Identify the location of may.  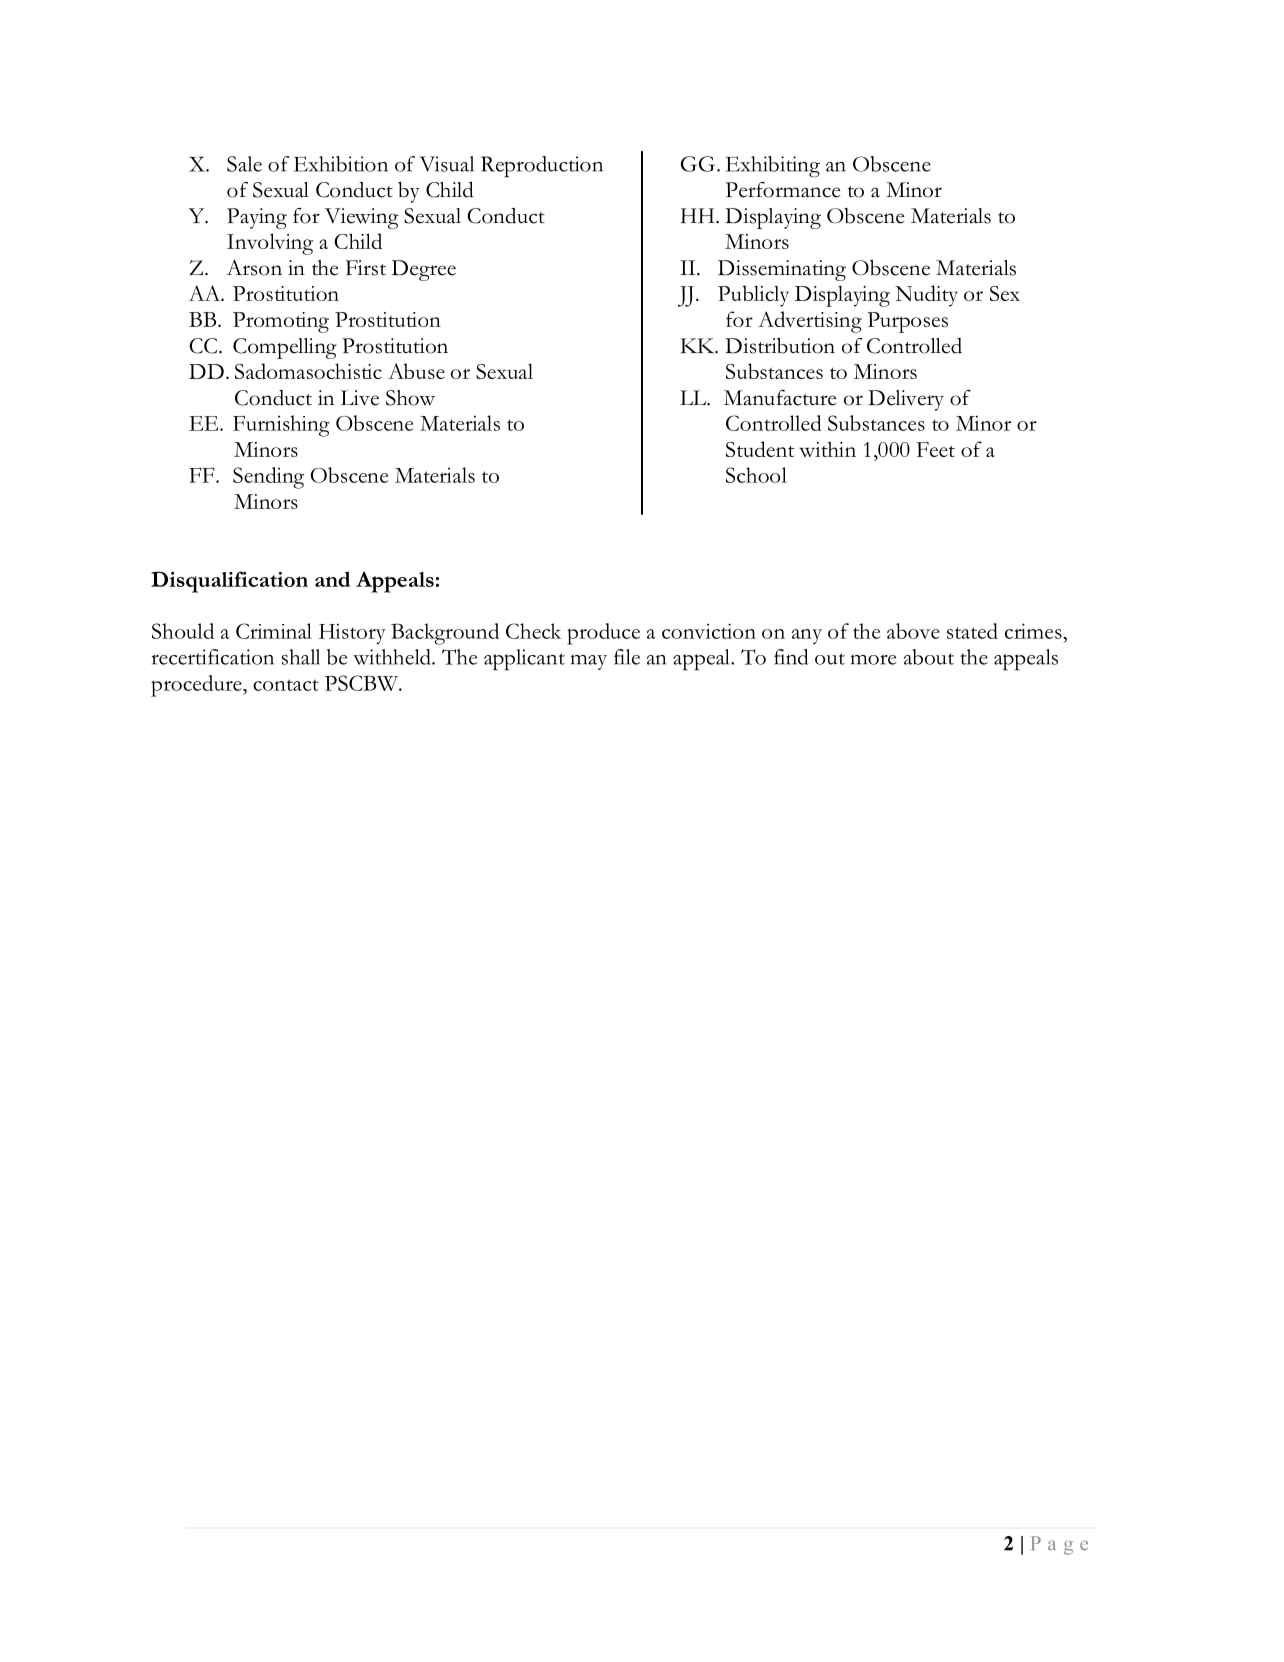
(589, 662).
